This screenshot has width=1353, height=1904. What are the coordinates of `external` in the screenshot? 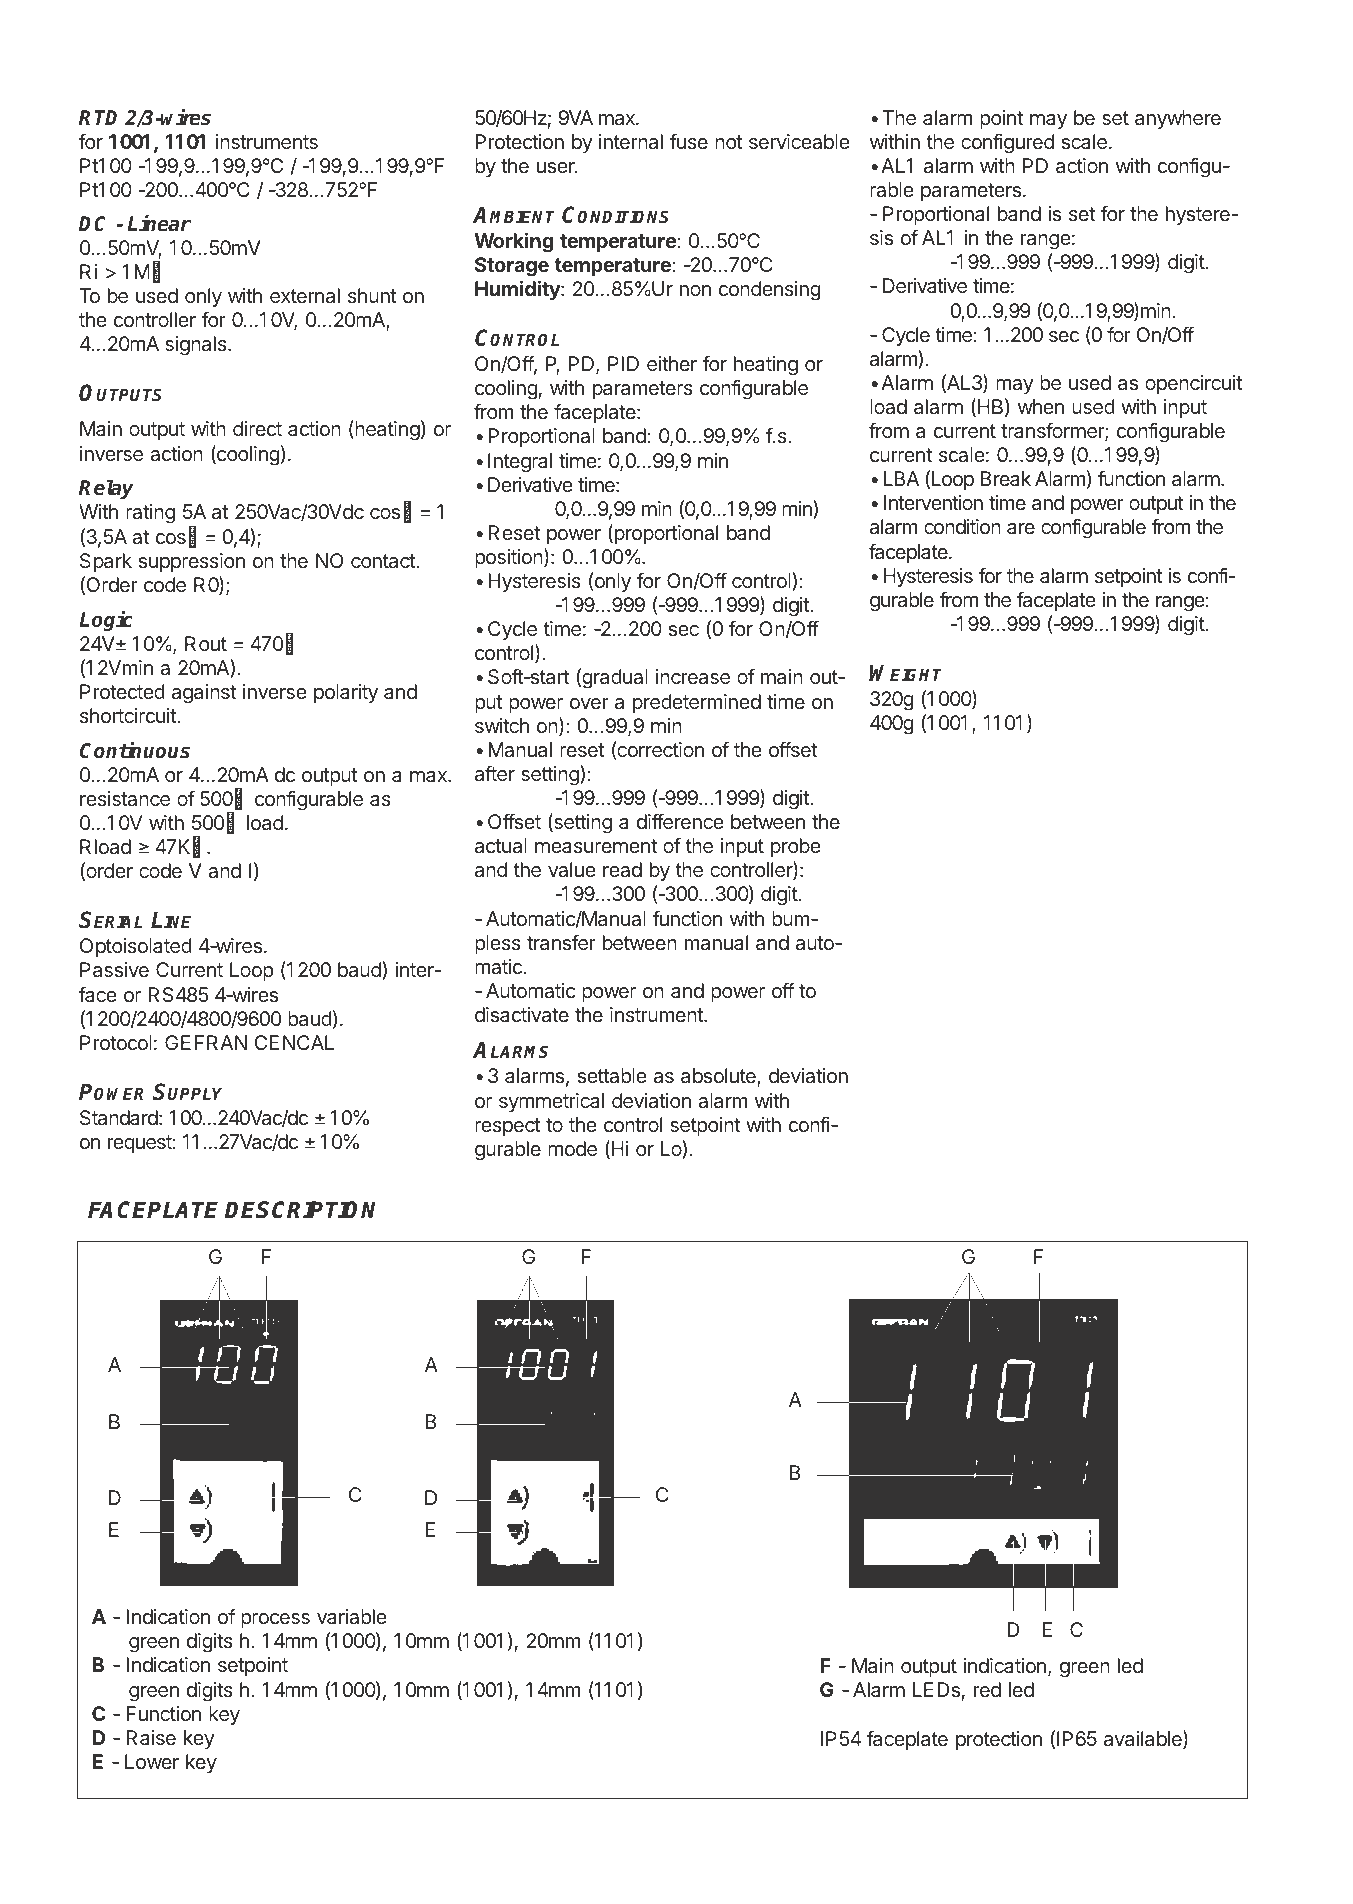 It's located at (305, 295).
